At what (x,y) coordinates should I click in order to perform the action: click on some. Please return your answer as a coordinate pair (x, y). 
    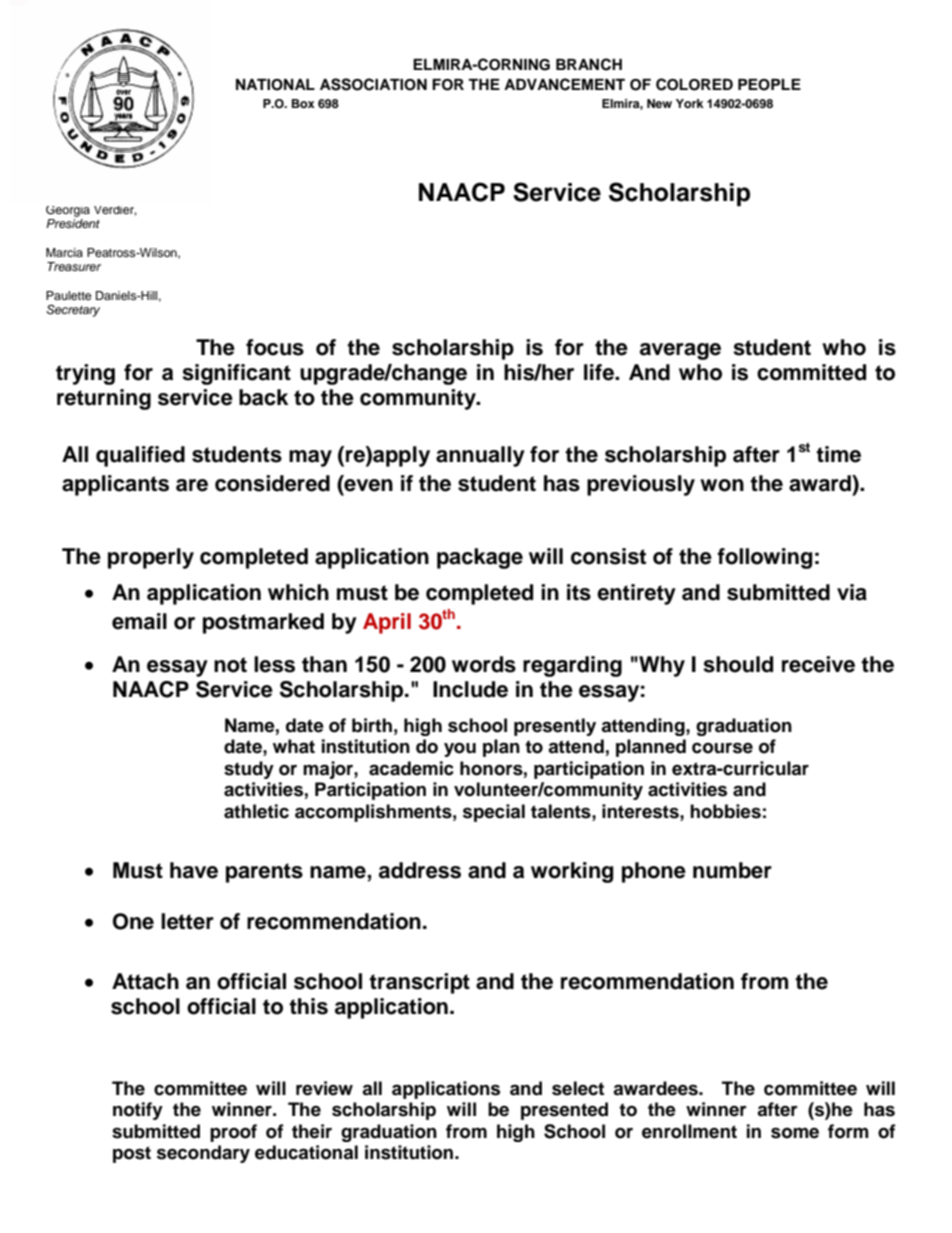
    Looking at the image, I should click on (795, 1133).
